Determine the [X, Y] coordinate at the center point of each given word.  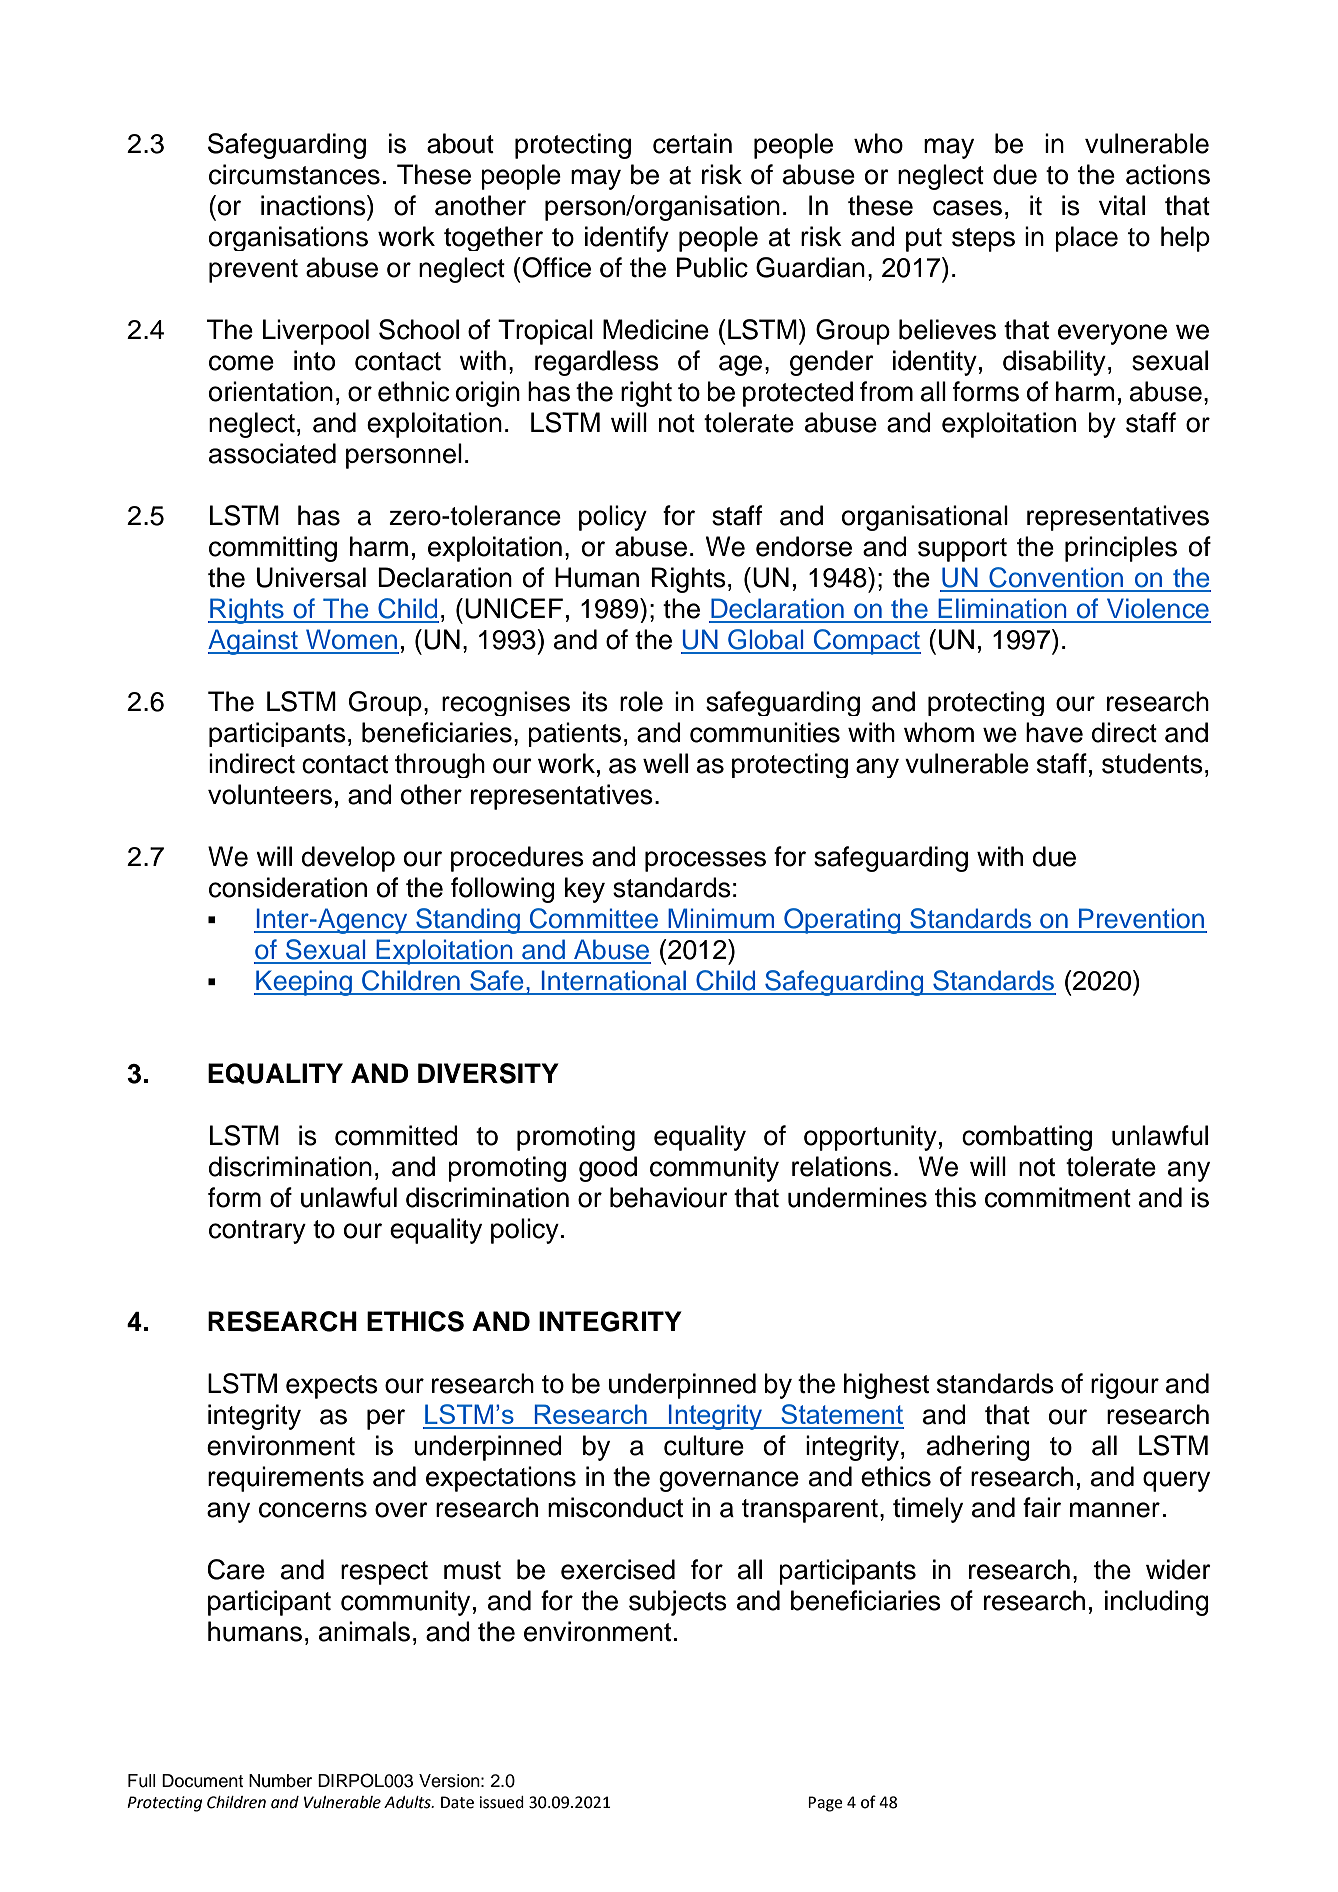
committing [273, 549]
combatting [1027, 1138]
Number [280, 1781]
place [1086, 239]
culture [704, 1445]
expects [332, 1387]
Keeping [304, 983]
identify [627, 239]
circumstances [294, 174]
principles [1121, 549]
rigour [1125, 1386]
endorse [804, 546]
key [585, 890]
